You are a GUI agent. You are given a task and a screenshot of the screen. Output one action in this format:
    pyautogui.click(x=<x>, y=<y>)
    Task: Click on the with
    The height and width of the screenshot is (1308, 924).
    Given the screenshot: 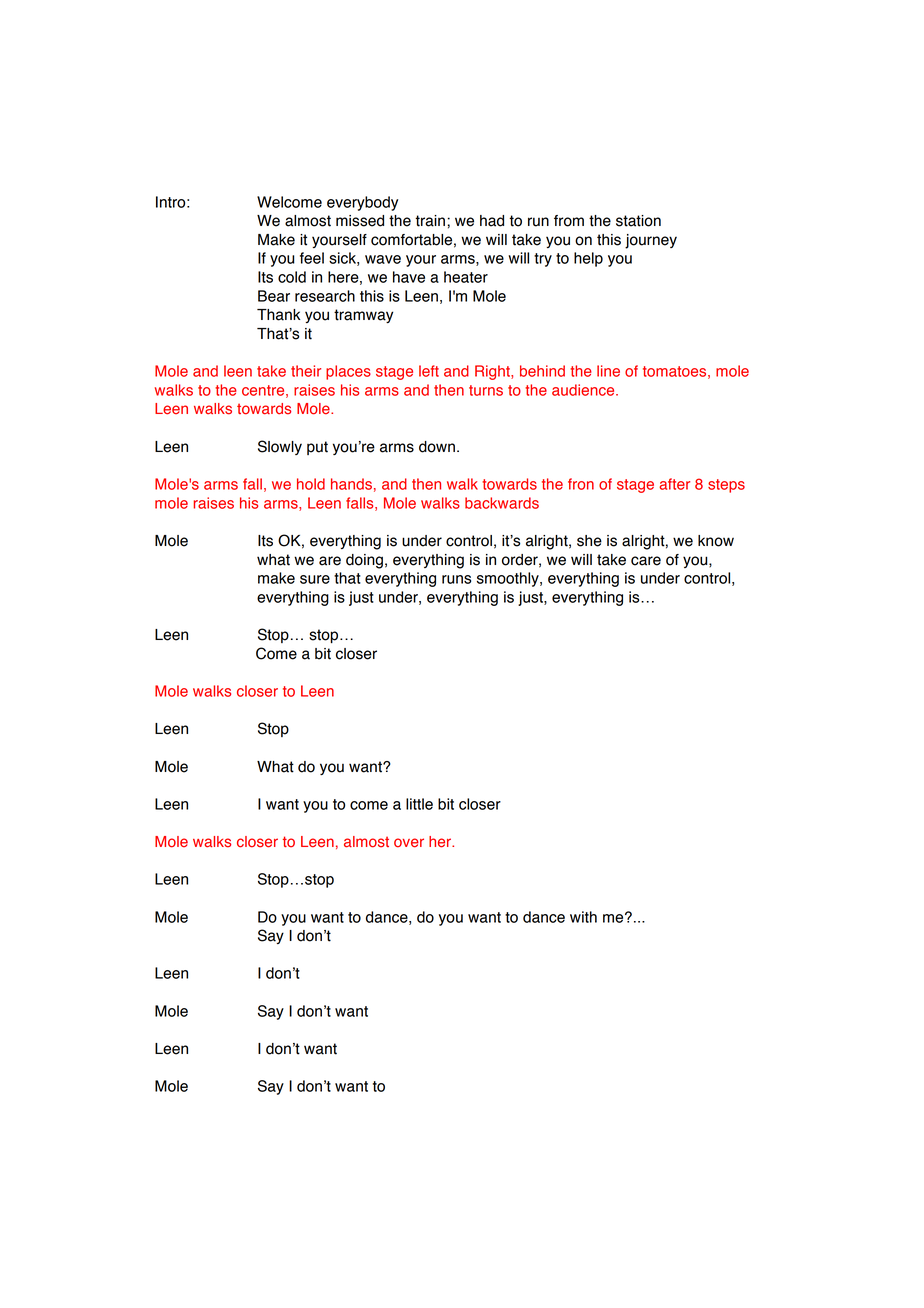 What is the action you would take?
    pyautogui.click(x=583, y=917)
